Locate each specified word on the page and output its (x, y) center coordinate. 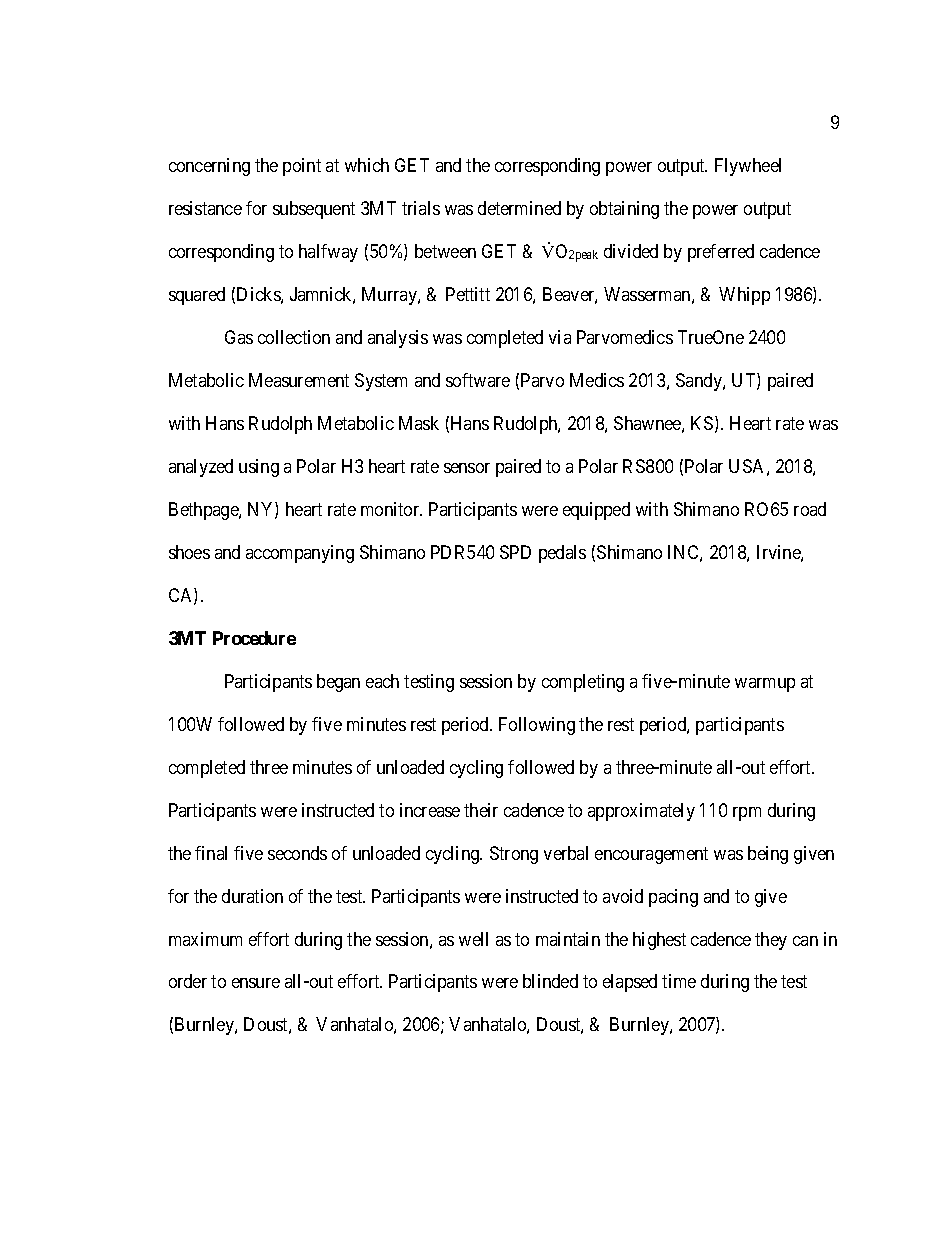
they (771, 941)
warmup (765, 685)
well (473, 939)
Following (537, 726)
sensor (467, 468)
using (259, 468)
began (338, 683)
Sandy (700, 382)
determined (519, 208)
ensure (256, 983)
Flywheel (748, 167)
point (302, 167)
